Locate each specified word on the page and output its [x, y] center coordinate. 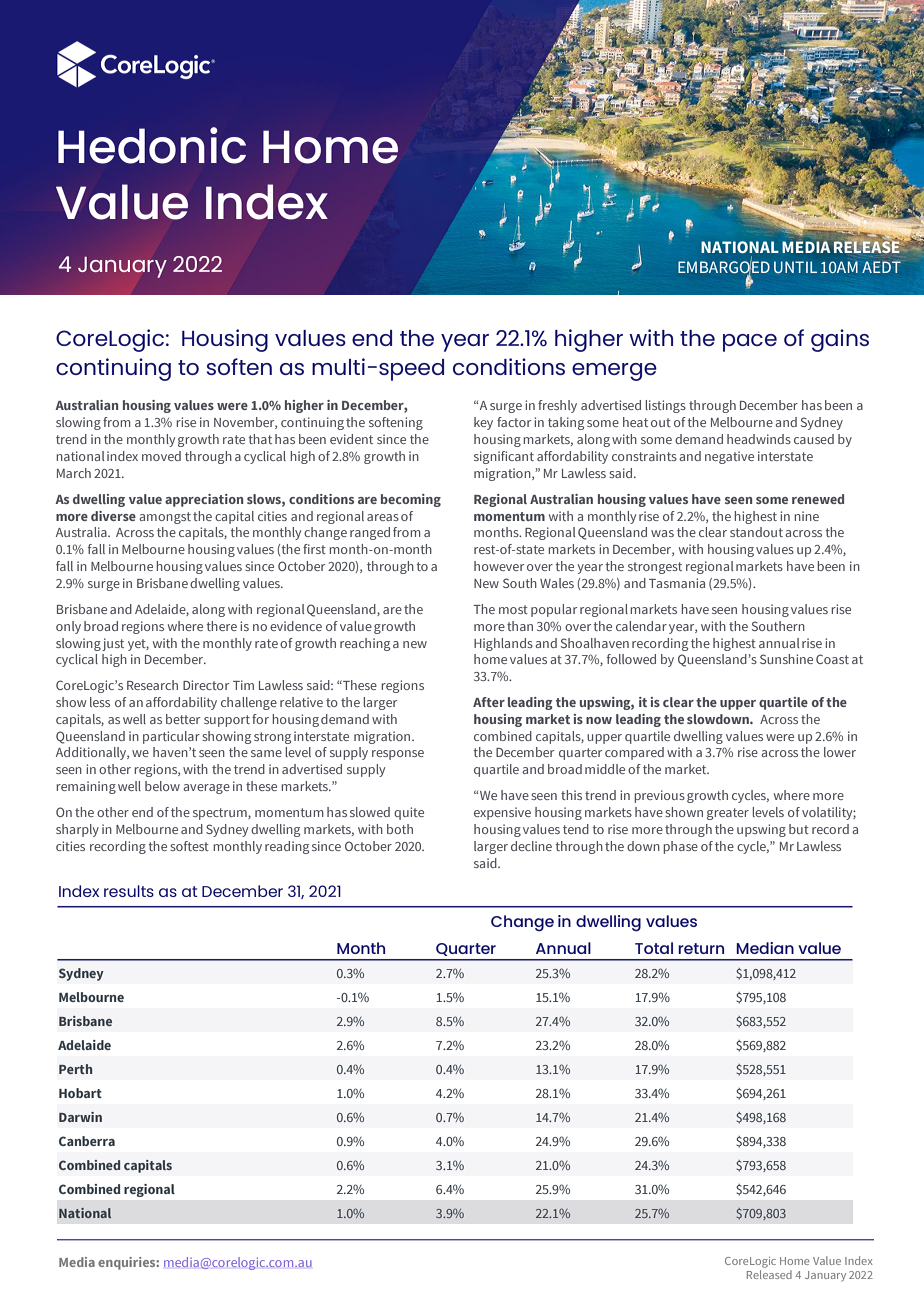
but [799, 829]
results [129, 891]
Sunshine [786, 659]
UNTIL [795, 267]
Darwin [80, 1117]
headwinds [759, 439]
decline [531, 846]
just [113, 644]
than [520, 626]
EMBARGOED [724, 267]
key [483, 423]
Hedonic [152, 145]
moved [161, 456]
